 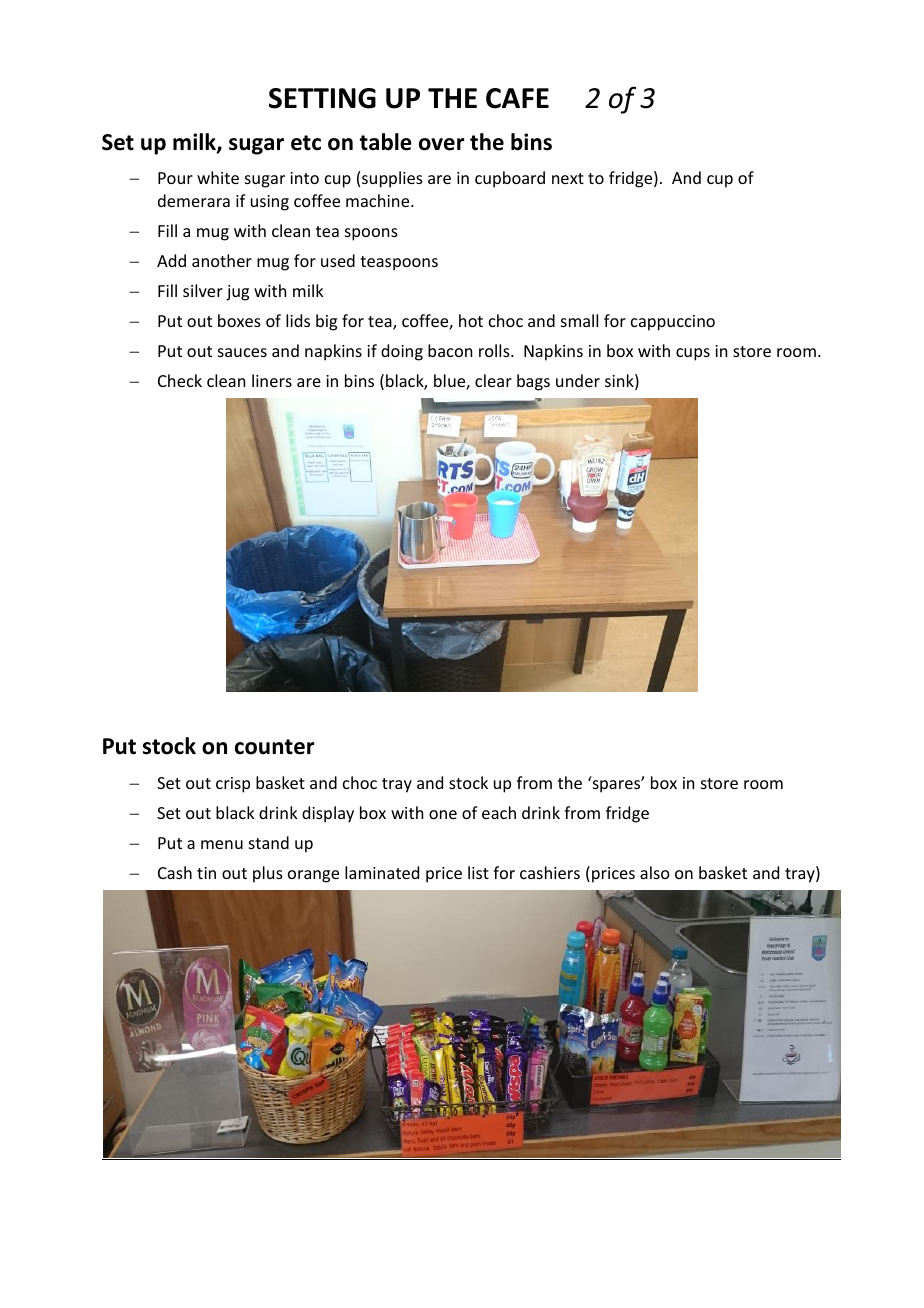 I want to click on menu, so click(x=222, y=844).
